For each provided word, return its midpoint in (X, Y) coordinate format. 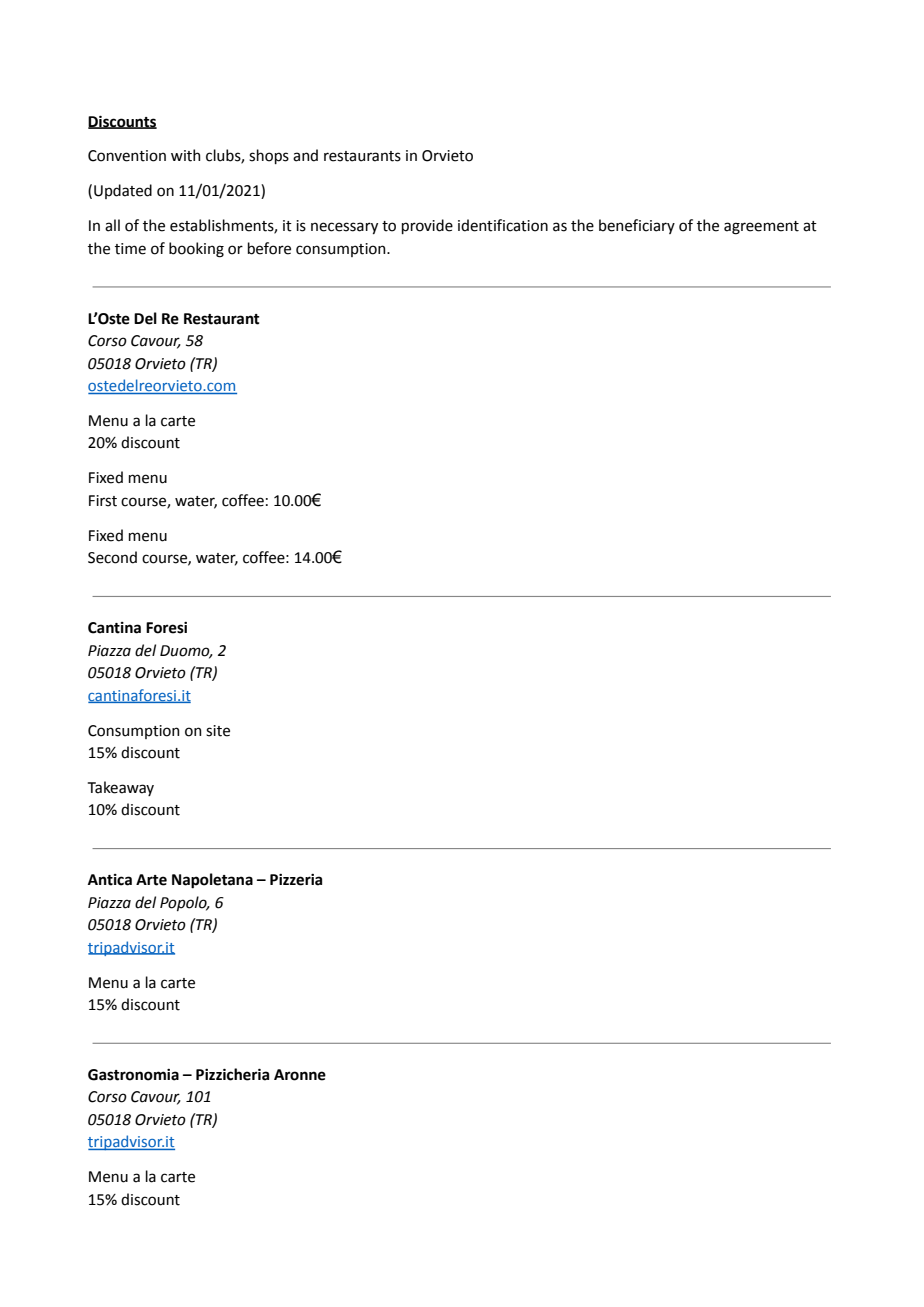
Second (112, 557)
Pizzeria (296, 880)
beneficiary (637, 226)
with (186, 155)
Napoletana (212, 881)
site (218, 731)
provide (427, 226)
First (103, 501)
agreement (761, 228)
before (269, 248)
